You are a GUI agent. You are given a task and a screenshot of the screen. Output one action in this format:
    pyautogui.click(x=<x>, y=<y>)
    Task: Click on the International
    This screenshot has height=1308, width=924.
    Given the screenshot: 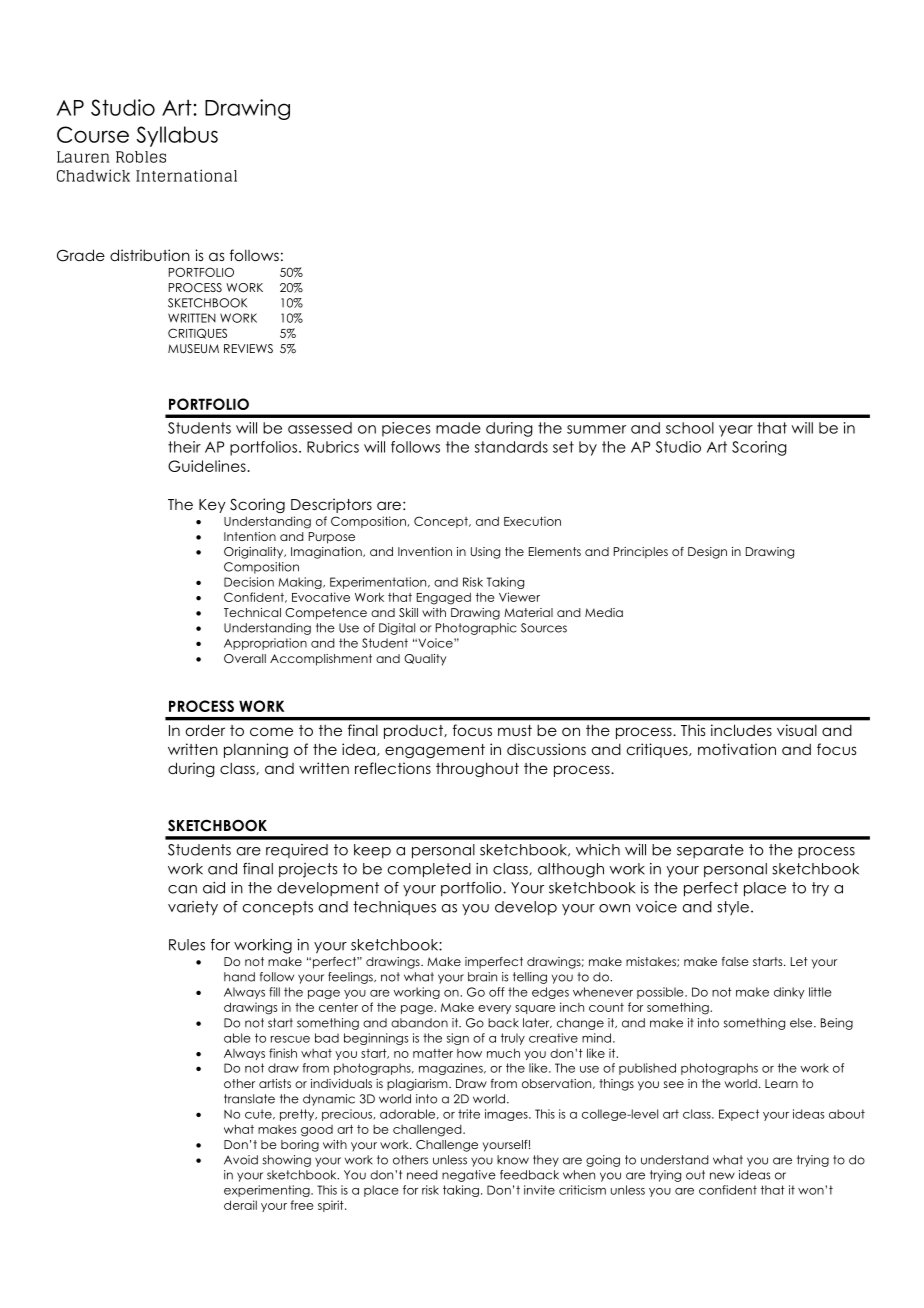 What is the action you would take?
    pyautogui.click(x=186, y=175)
